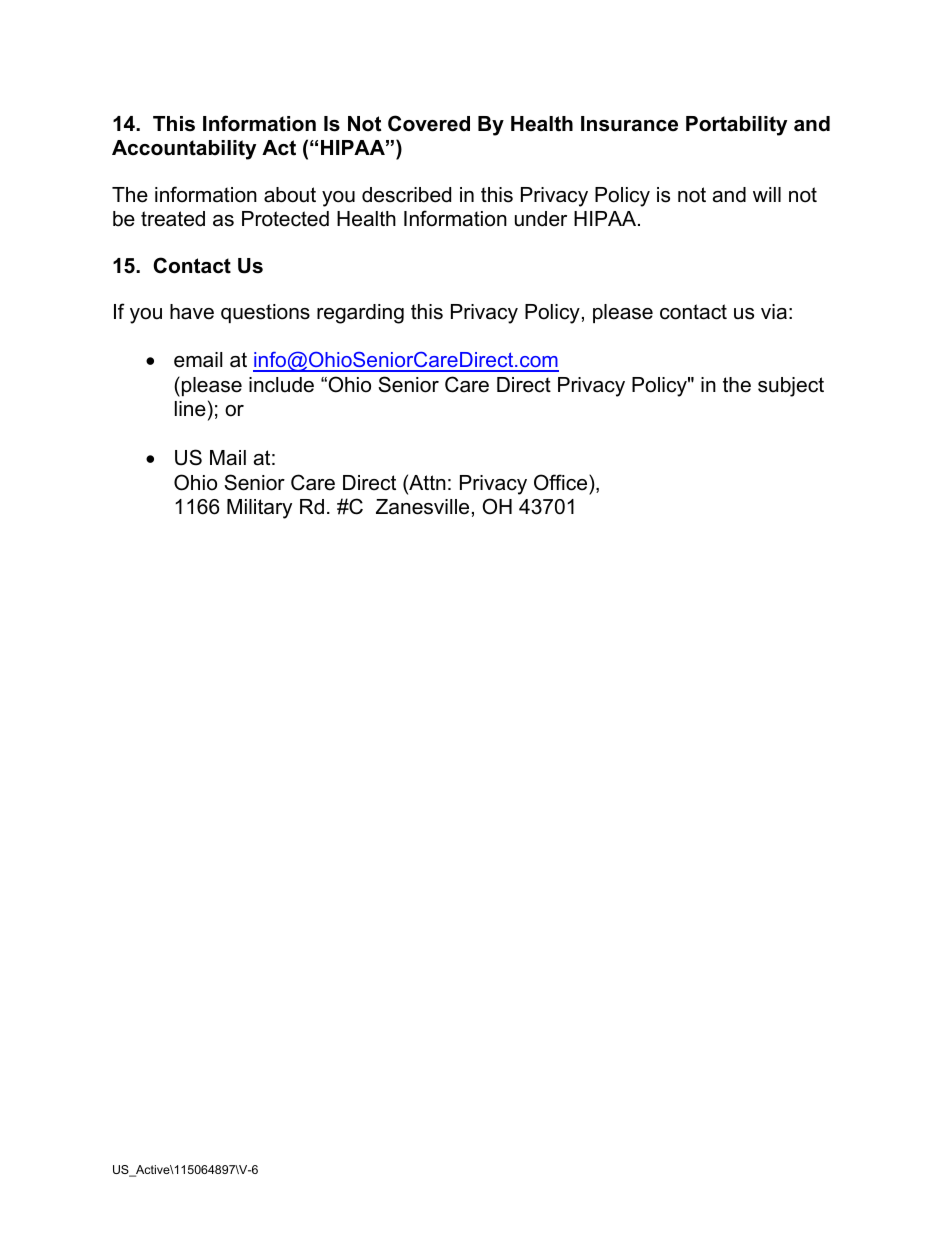  What do you see at coordinates (562, 482) in the image?
I see `Office` at bounding box center [562, 482].
